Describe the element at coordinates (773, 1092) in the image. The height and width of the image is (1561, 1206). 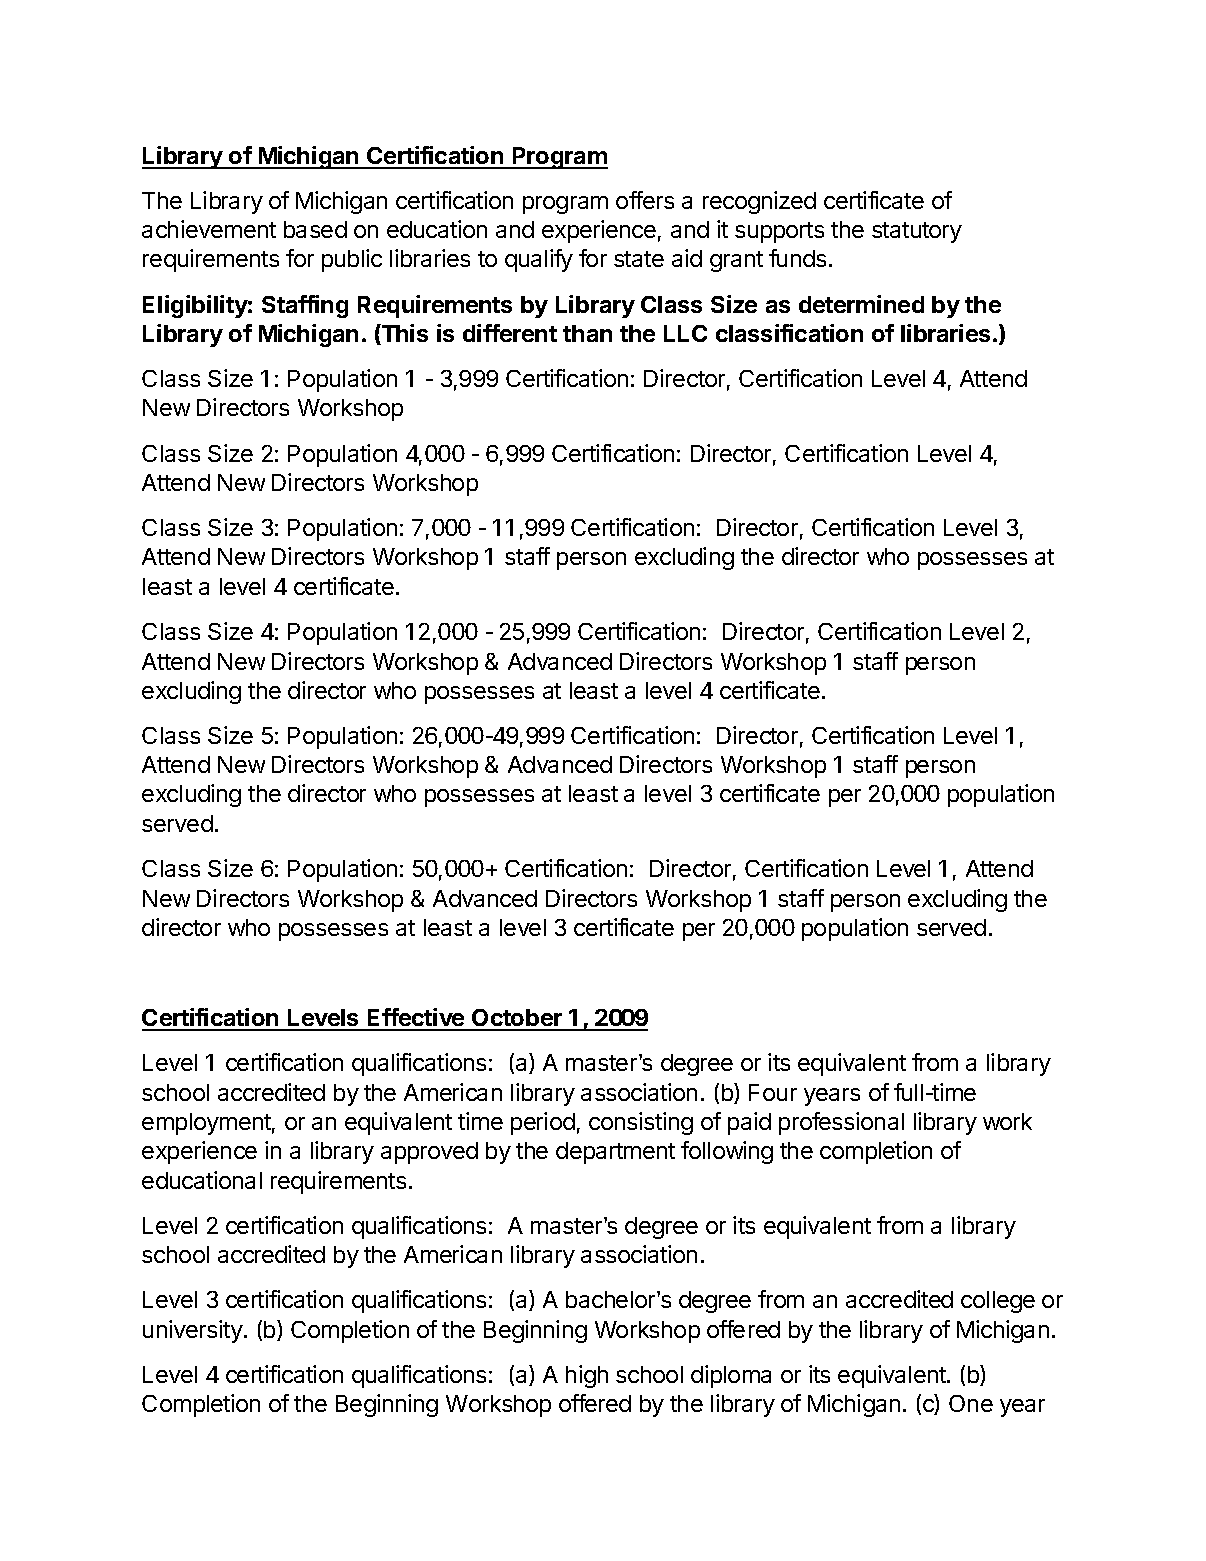
I see `Four` at that location.
